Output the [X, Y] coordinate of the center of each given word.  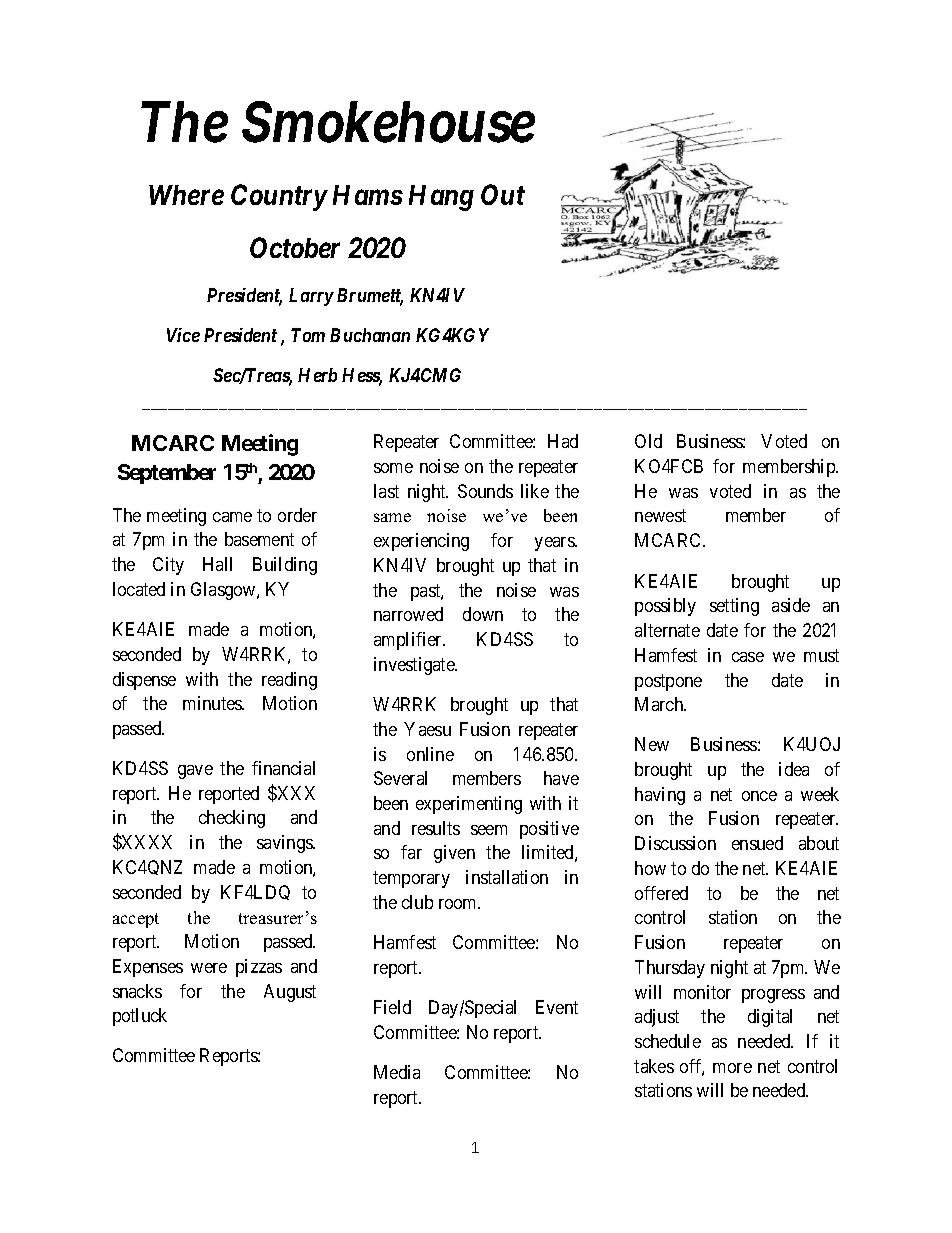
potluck [140, 1017]
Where [186, 195]
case [748, 657]
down [483, 614]
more [732, 1068]
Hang [441, 198]
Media [397, 1072]
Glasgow [224, 591]
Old [648, 441]
